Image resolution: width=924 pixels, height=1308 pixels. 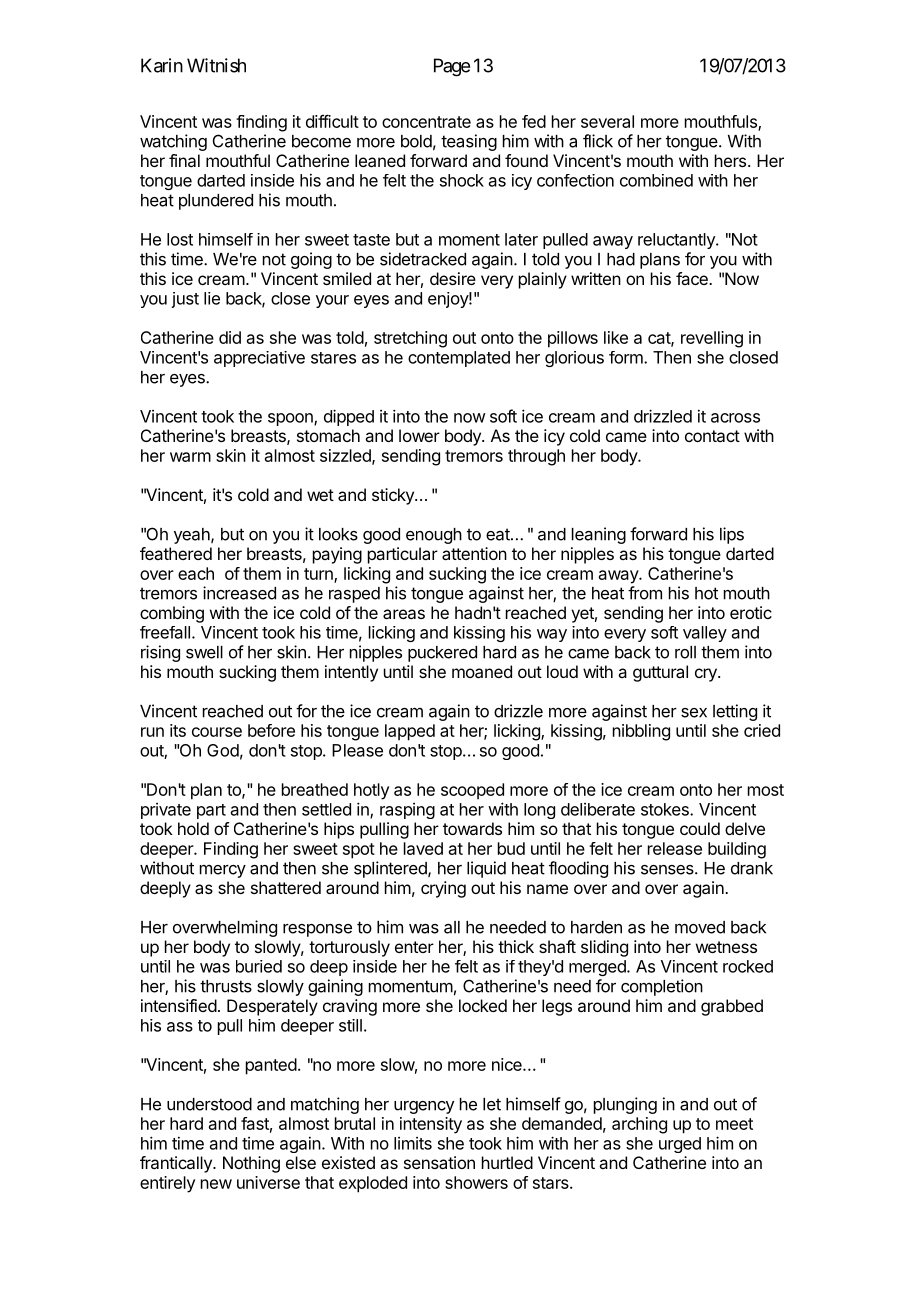 What do you see at coordinates (204, 652) in the screenshot?
I see `swell` at bounding box center [204, 652].
